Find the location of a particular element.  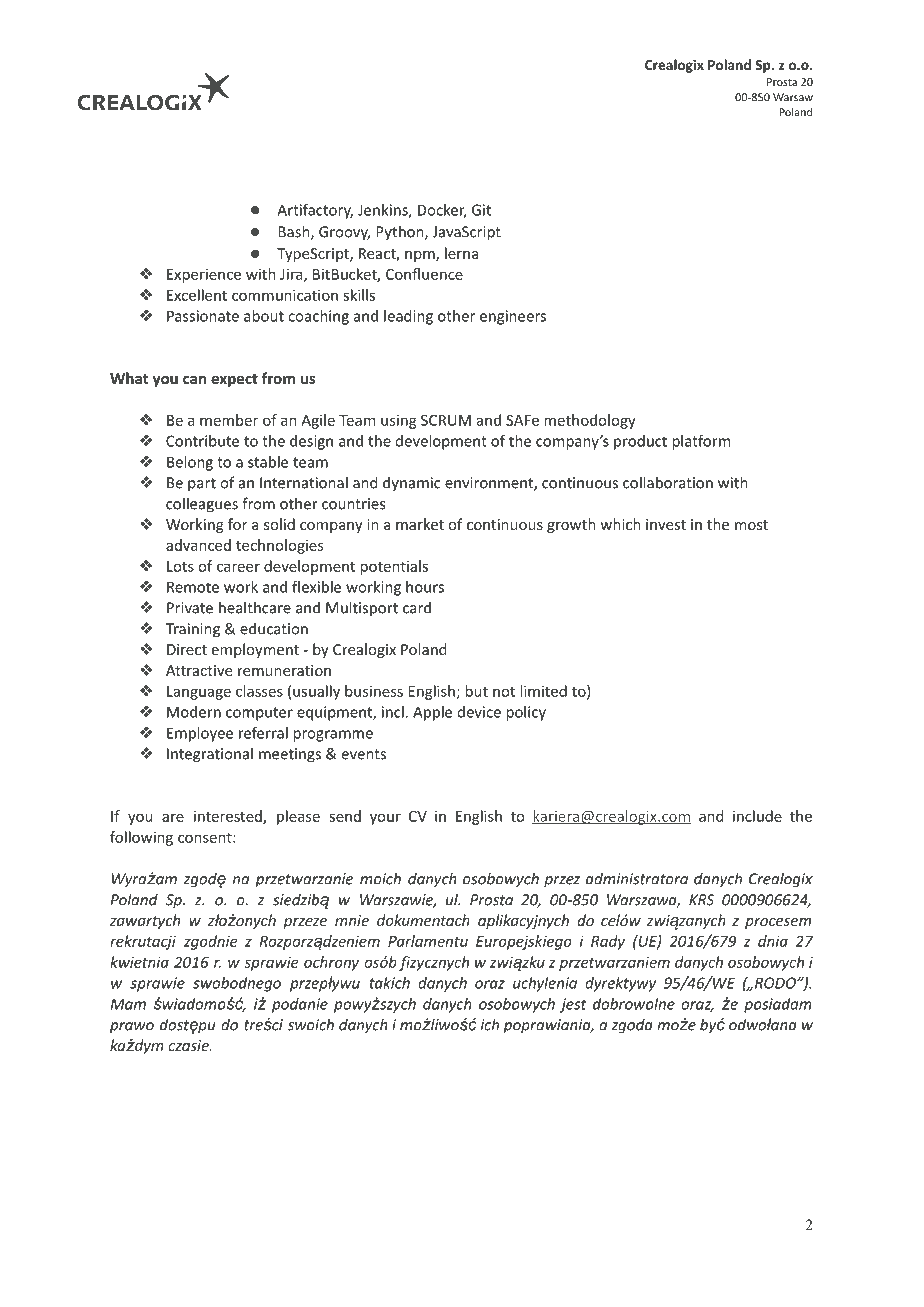

market is located at coordinates (420, 524).
